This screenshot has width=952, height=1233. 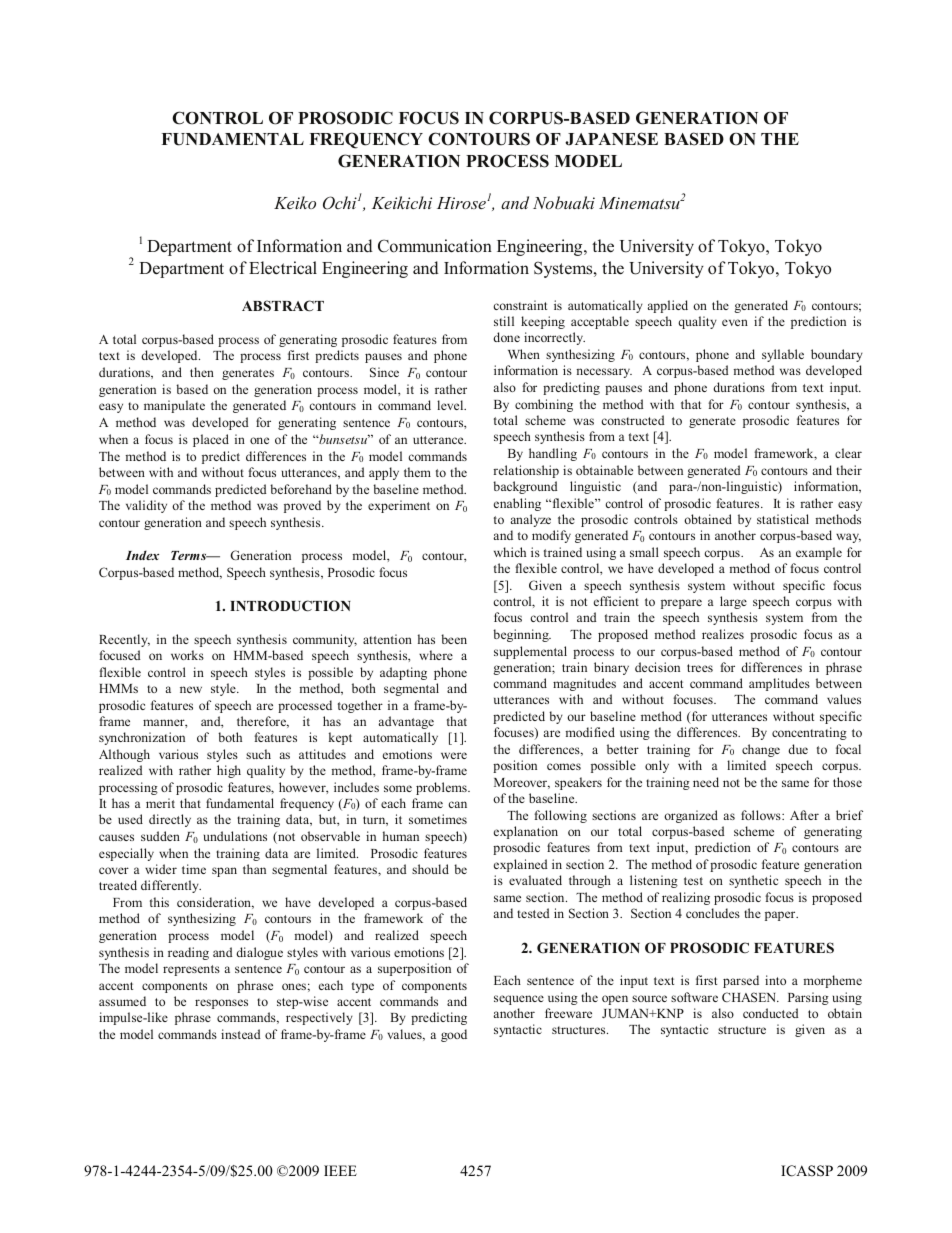 I want to click on works, so click(x=187, y=655).
